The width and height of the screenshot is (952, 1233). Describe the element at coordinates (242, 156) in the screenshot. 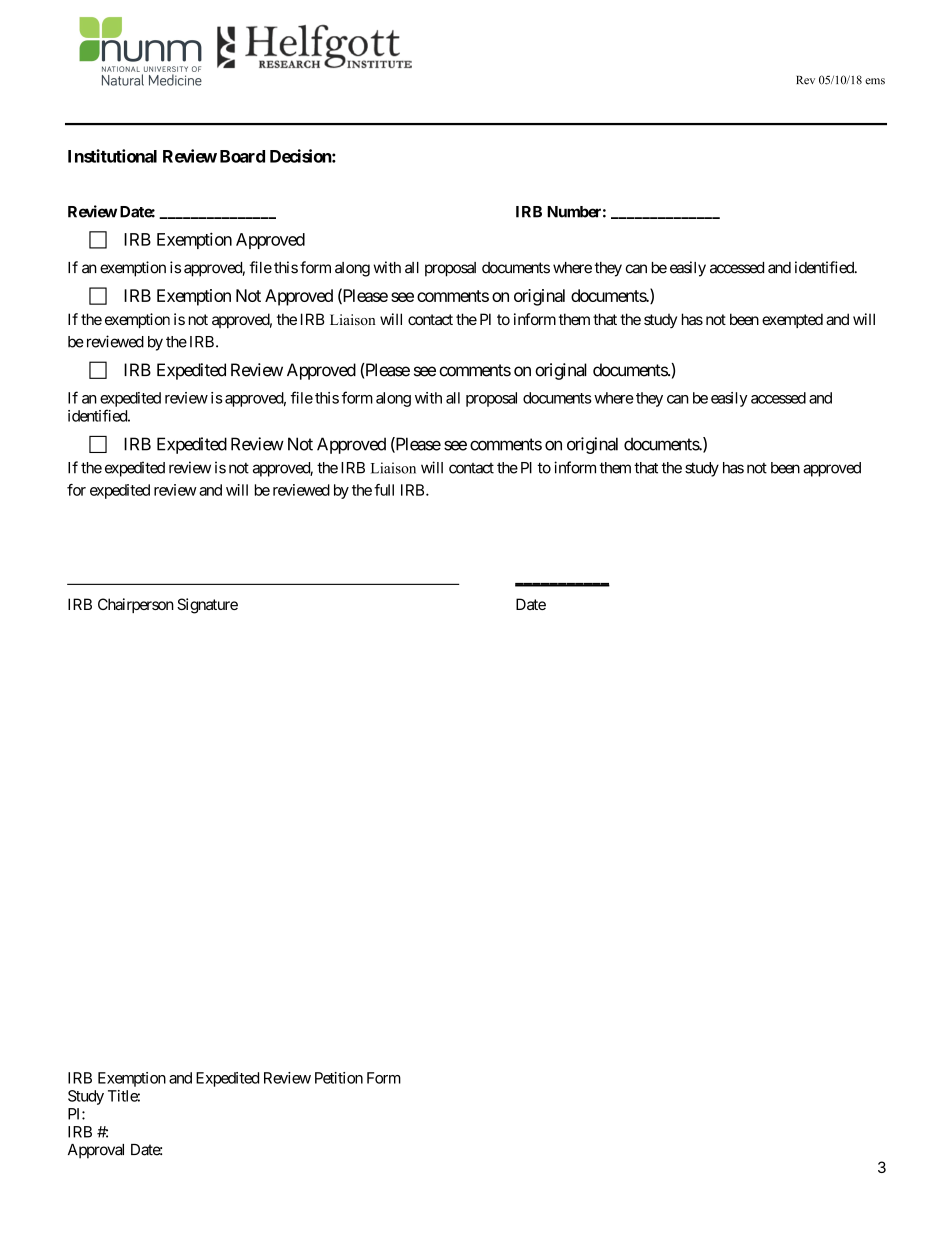

I see `Board` at that location.
